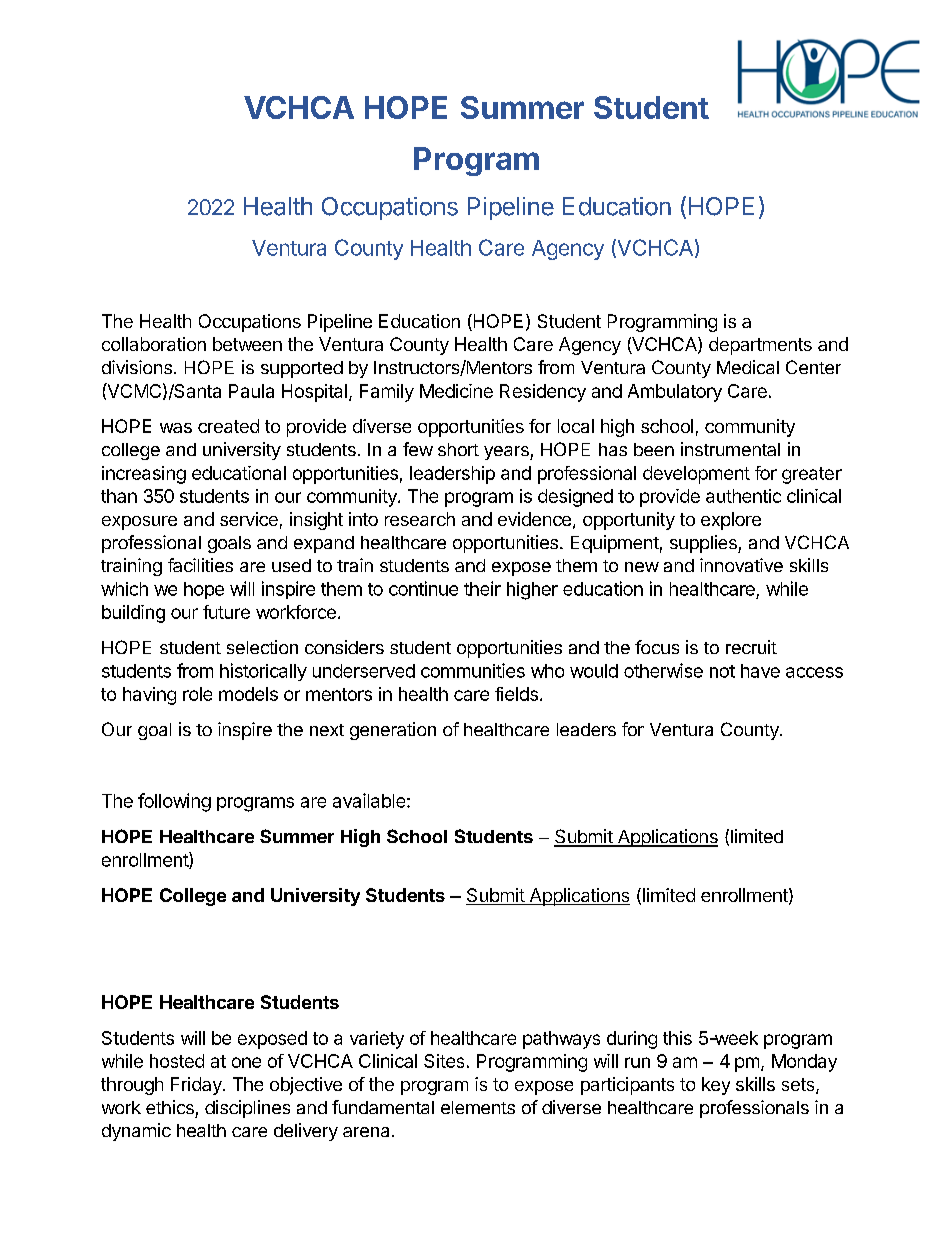 This screenshot has width=952, height=1233. Describe the element at coordinates (200, 565) in the screenshot. I see `facilities` at that location.
